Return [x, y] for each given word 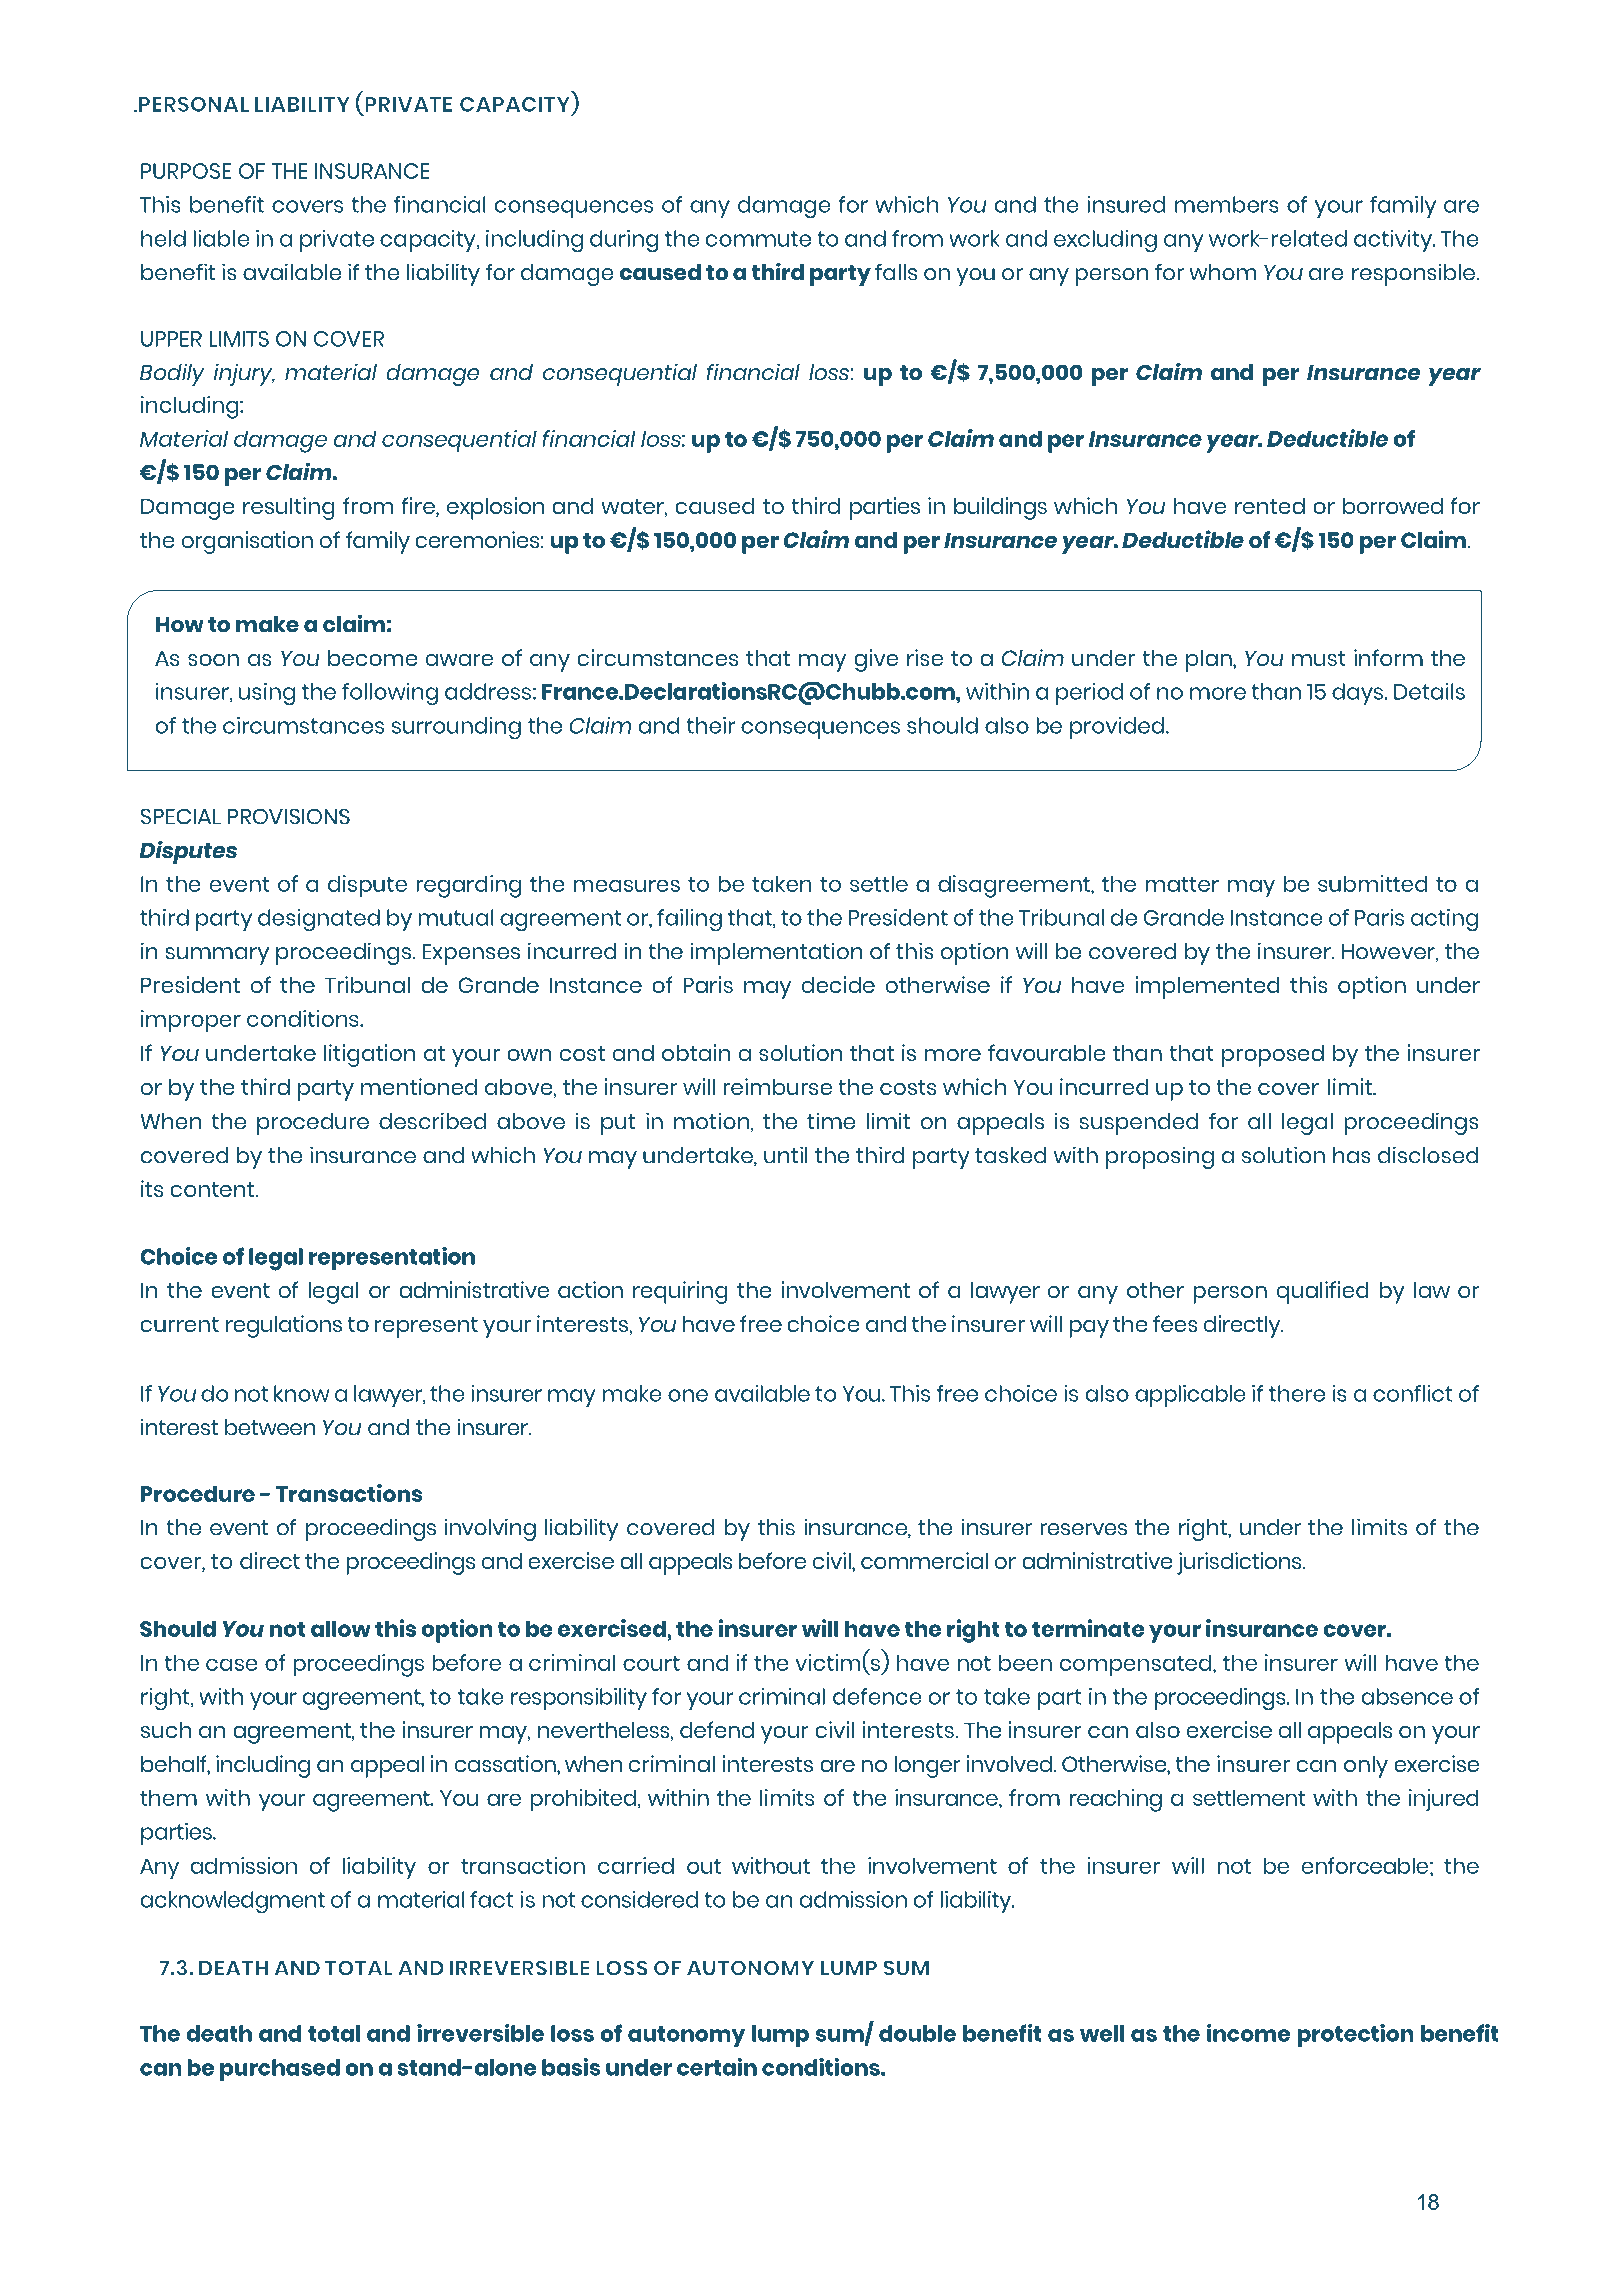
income [1248, 2033]
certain [717, 2067]
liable [221, 238]
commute [758, 239]
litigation [370, 1055]
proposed [1273, 1056]
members [1227, 204]
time [831, 1121]
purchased [280, 2070]
